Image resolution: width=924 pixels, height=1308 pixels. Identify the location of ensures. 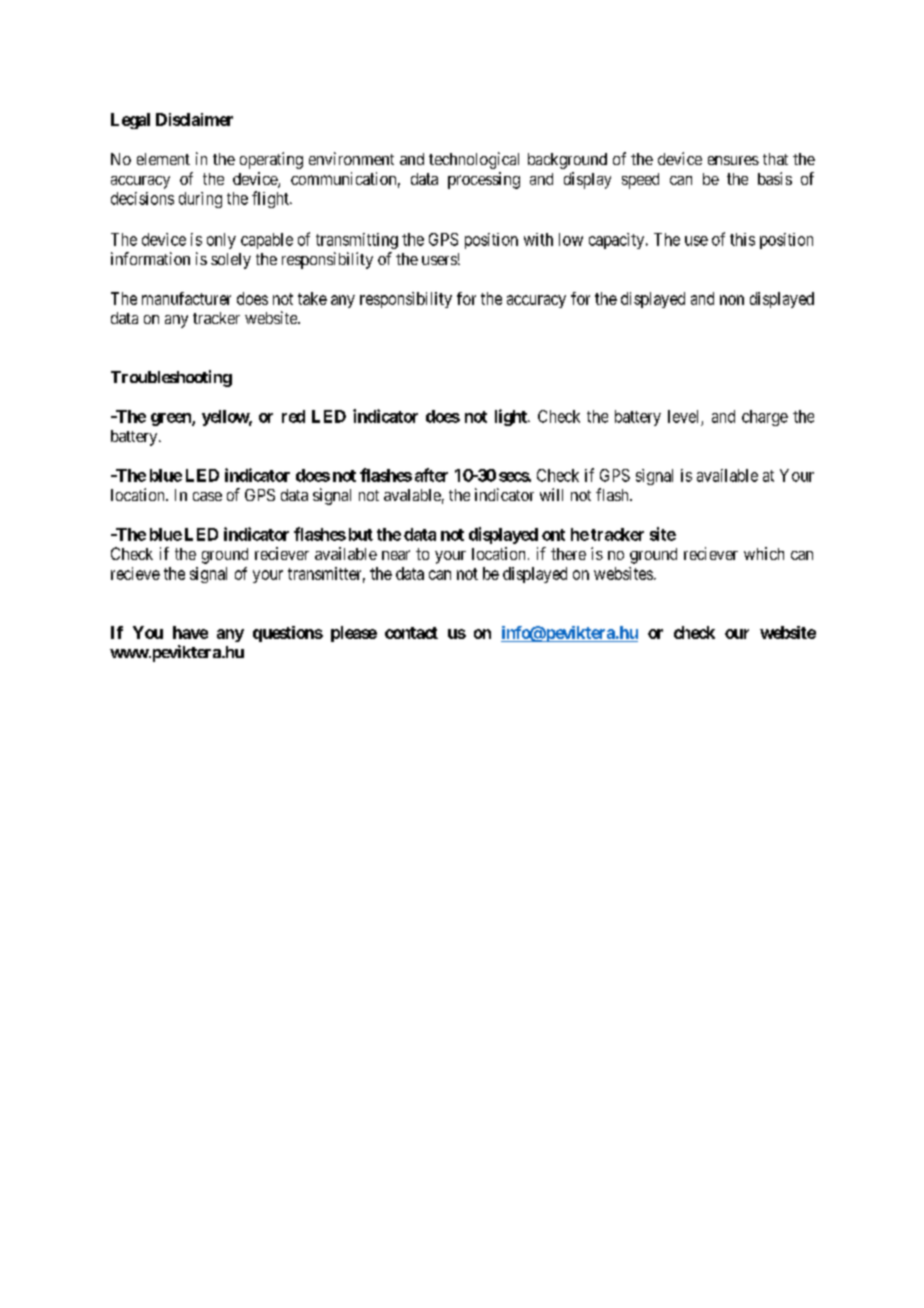
(733, 160).
